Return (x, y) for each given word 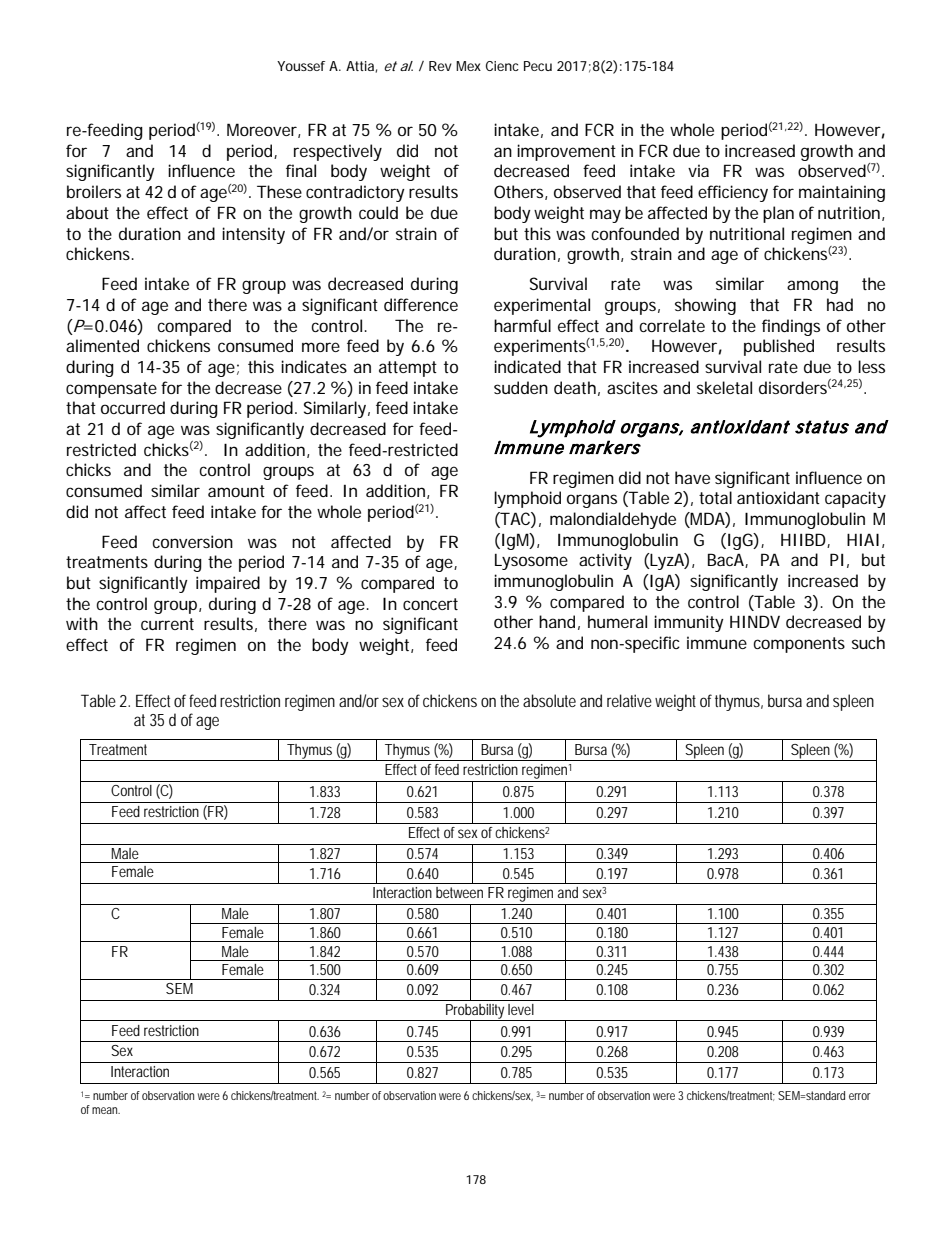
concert (430, 604)
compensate (111, 390)
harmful (522, 325)
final (301, 170)
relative (629, 700)
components (799, 645)
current (167, 624)
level (521, 1009)
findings (791, 327)
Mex (468, 66)
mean (105, 1110)
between (459, 892)
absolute (549, 700)
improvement (566, 152)
